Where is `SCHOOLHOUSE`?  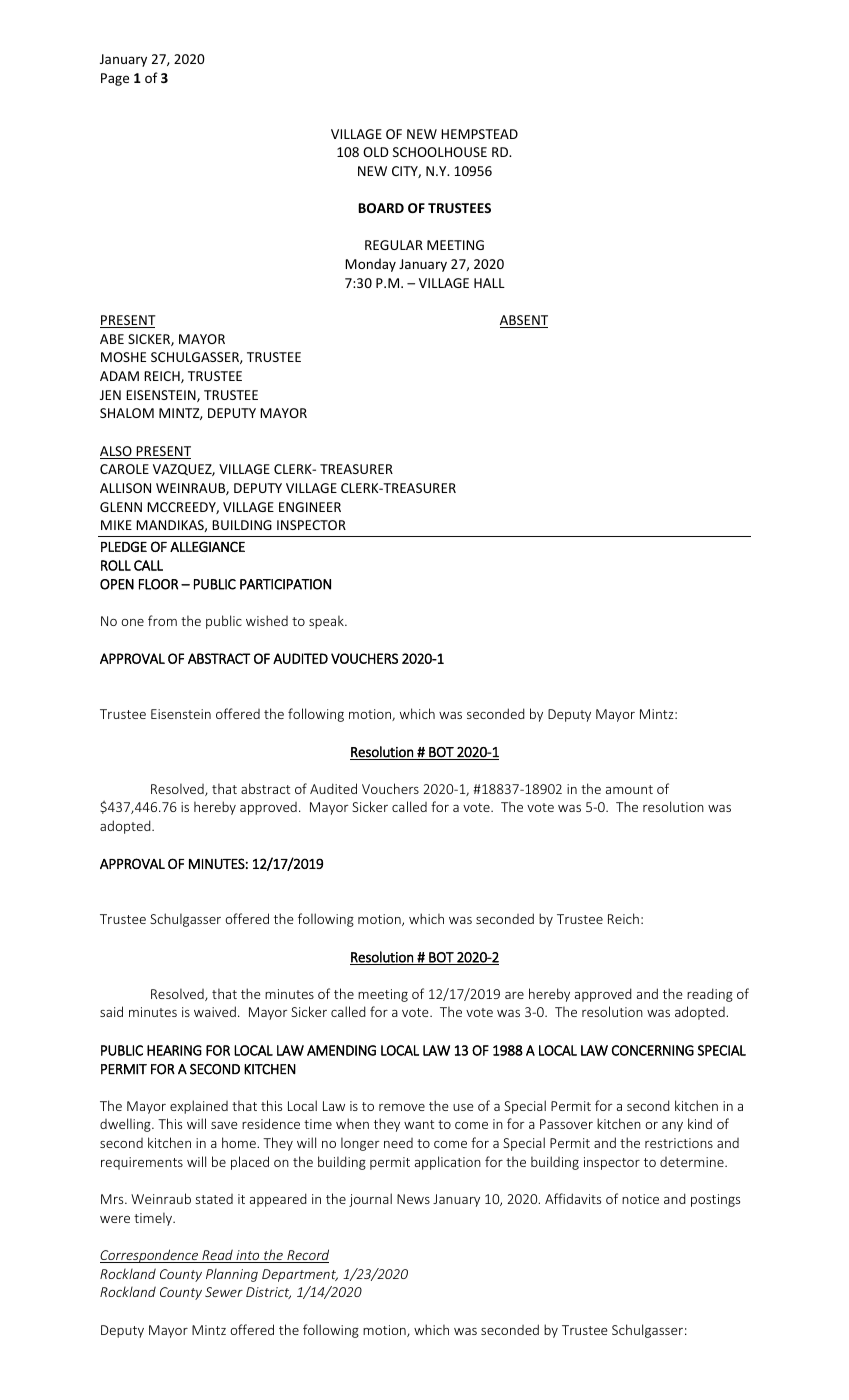
SCHOOLHOUSE is located at coordinates (440, 152).
